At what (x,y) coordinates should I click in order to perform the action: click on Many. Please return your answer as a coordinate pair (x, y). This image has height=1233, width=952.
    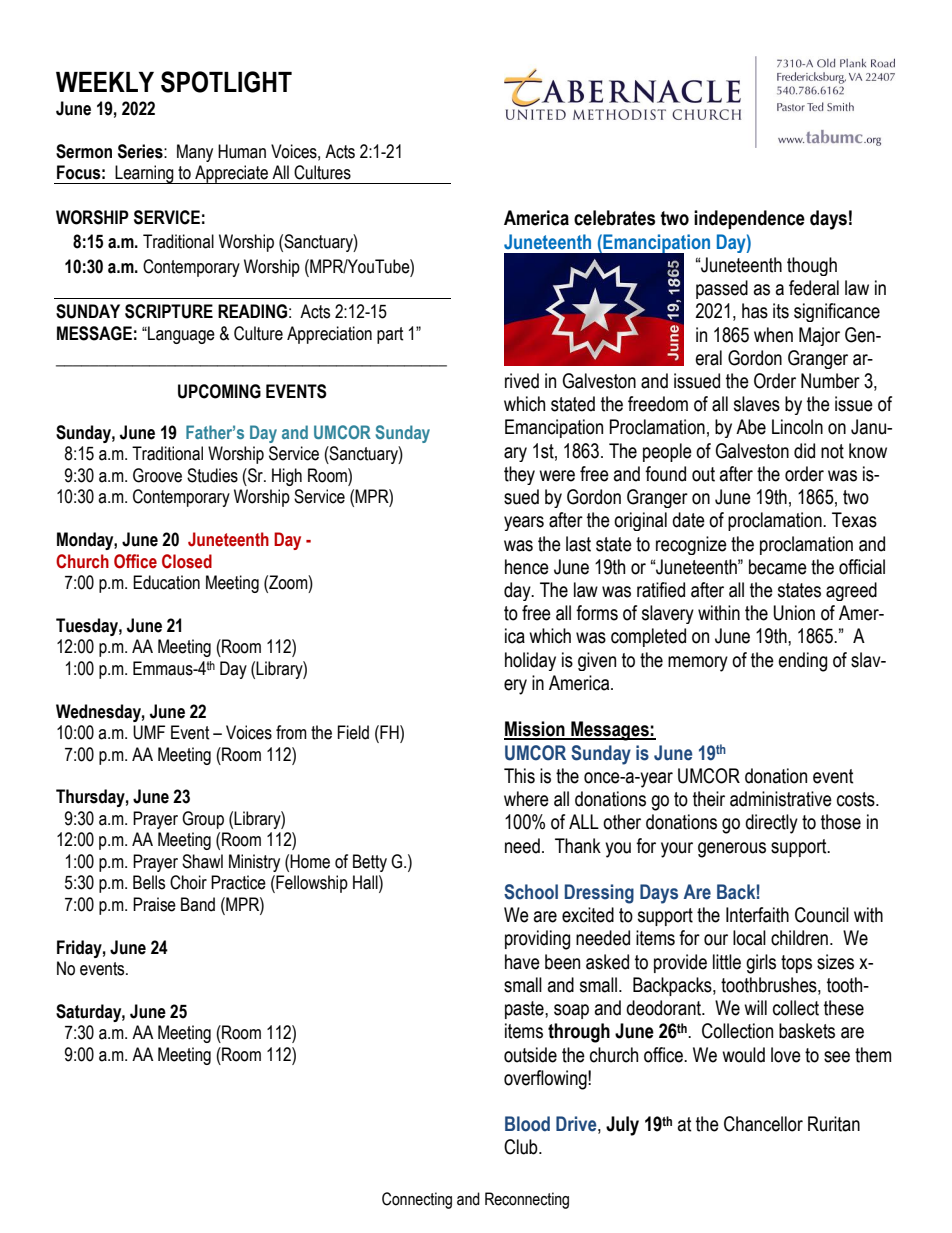
    Looking at the image, I should click on (195, 153).
